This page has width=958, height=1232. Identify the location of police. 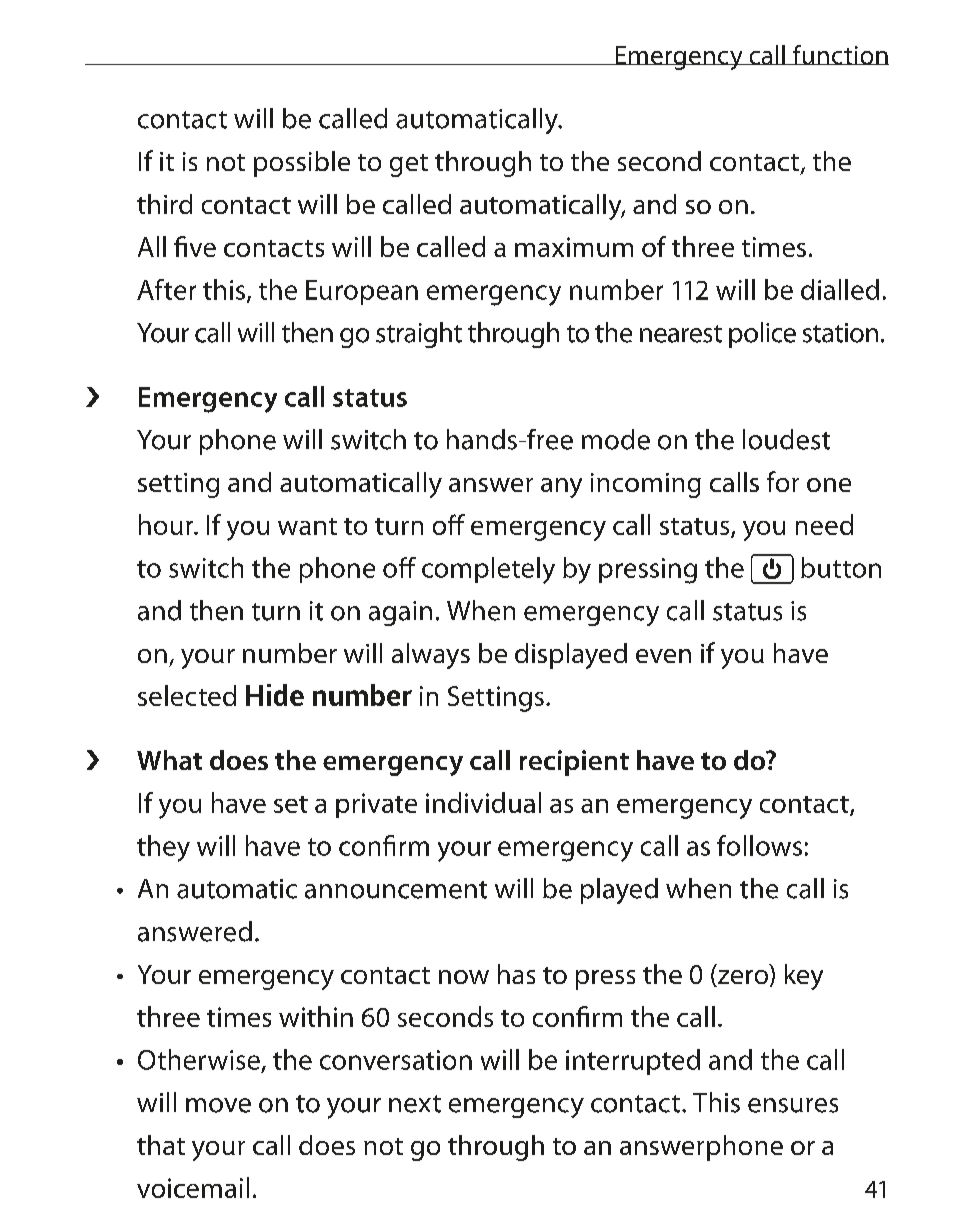
(762, 335).
